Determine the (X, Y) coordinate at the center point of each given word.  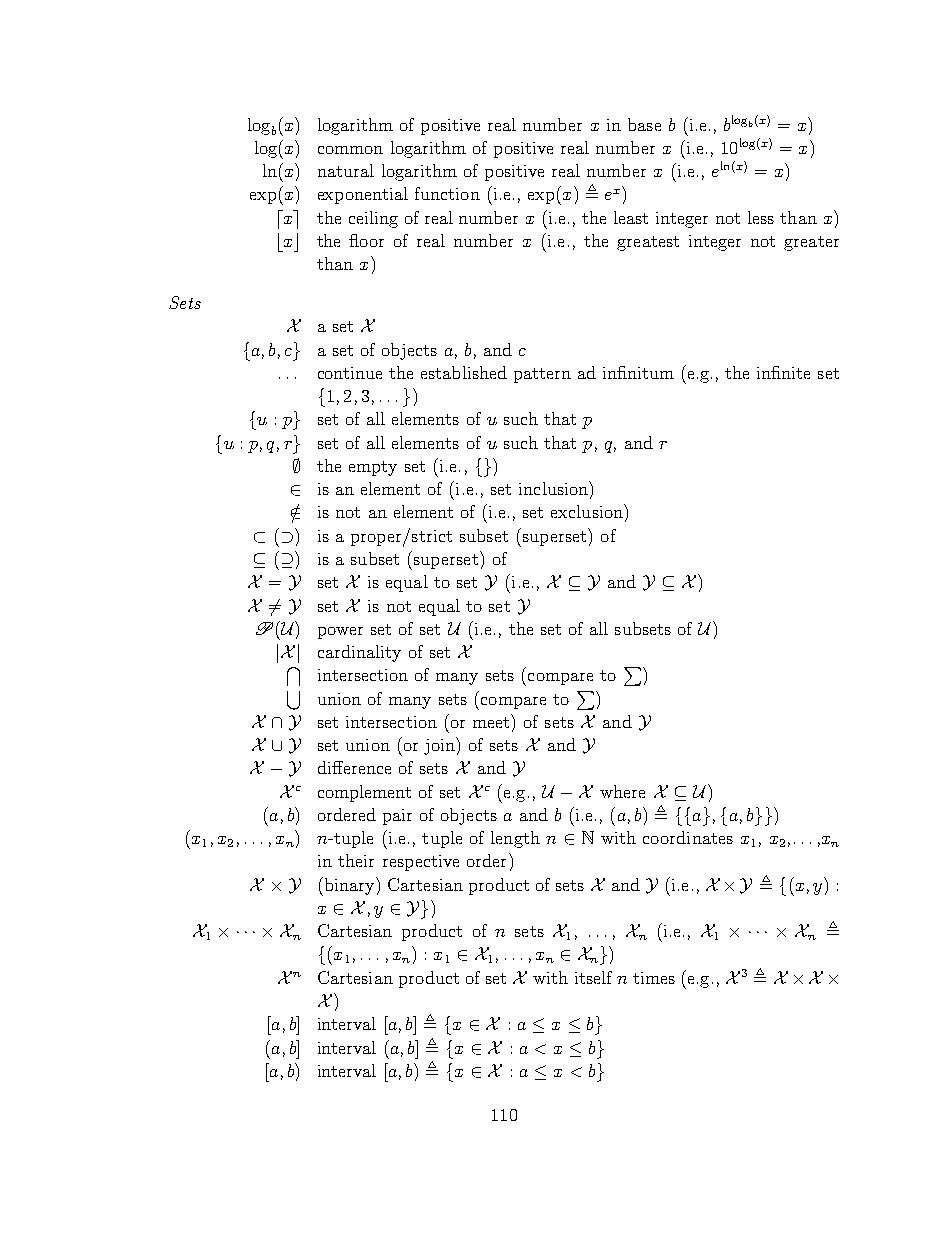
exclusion (588, 511)
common (350, 150)
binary (349, 886)
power (340, 633)
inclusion (554, 488)
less (761, 217)
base (644, 124)
